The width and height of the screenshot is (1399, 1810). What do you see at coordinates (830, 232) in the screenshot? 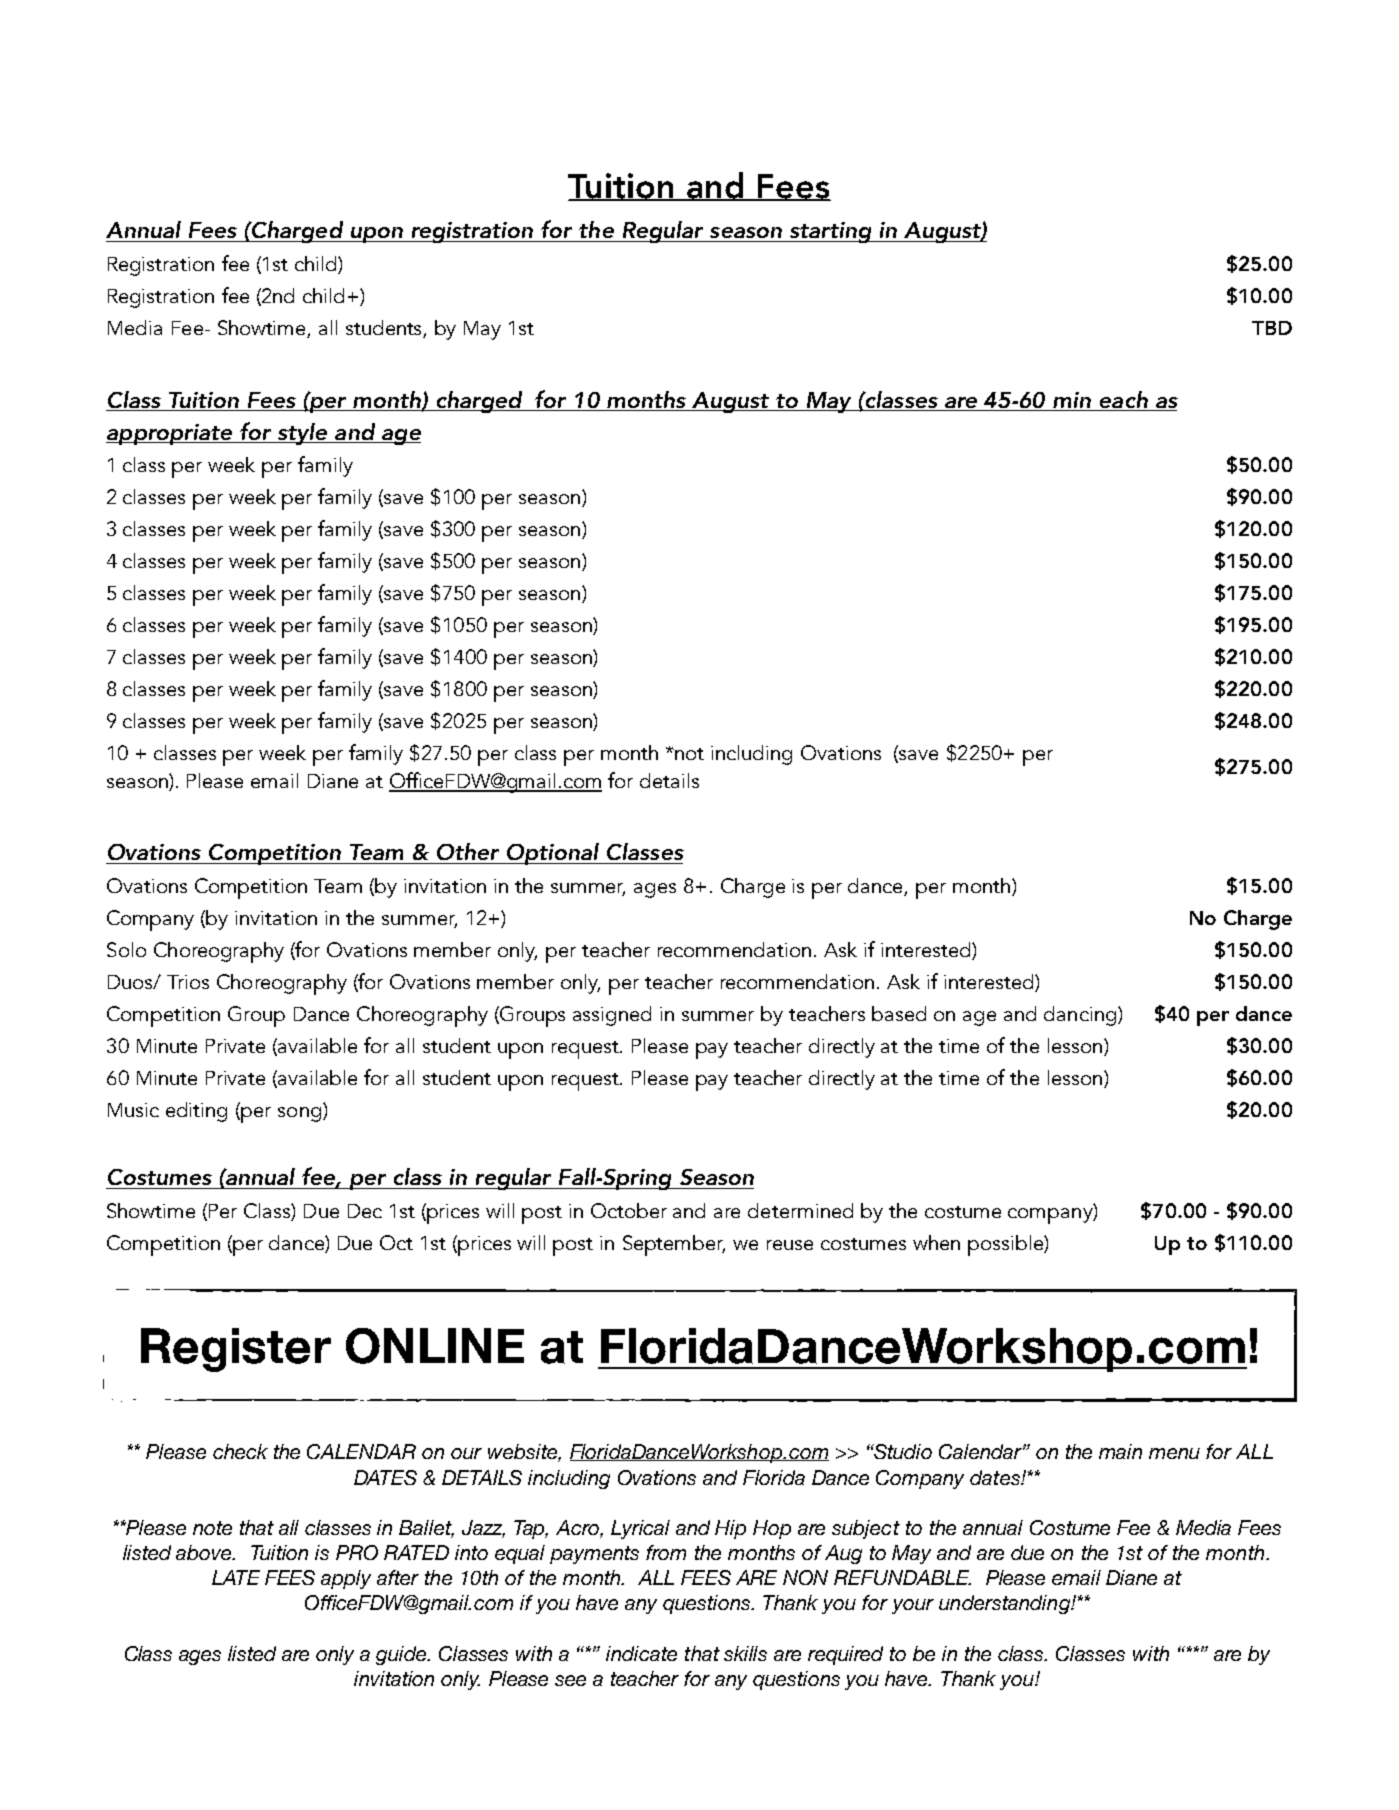
I see `starting` at bounding box center [830, 232].
